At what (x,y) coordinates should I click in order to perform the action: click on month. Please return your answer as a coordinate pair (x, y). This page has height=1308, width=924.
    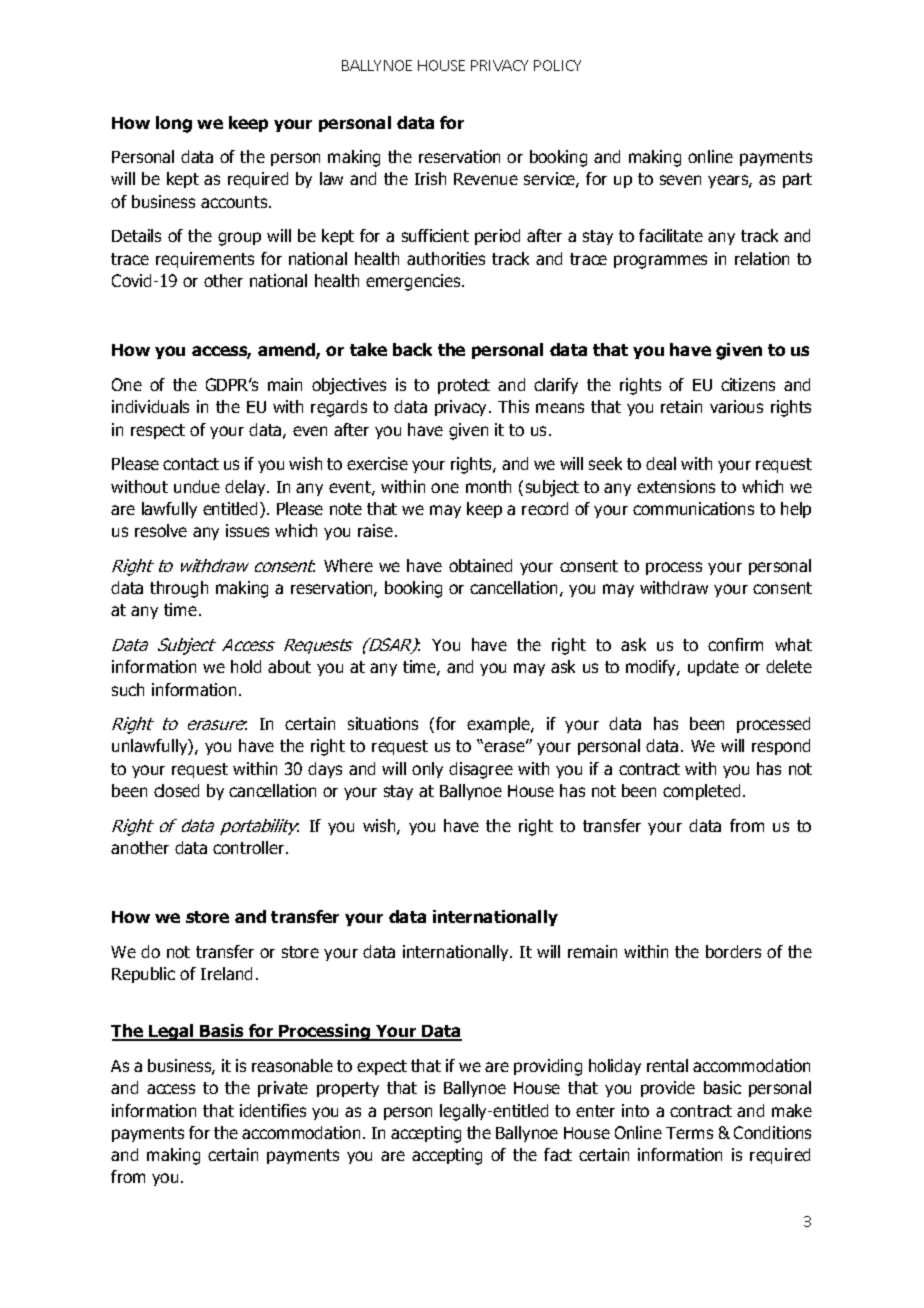
    Looking at the image, I should click on (488, 486).
